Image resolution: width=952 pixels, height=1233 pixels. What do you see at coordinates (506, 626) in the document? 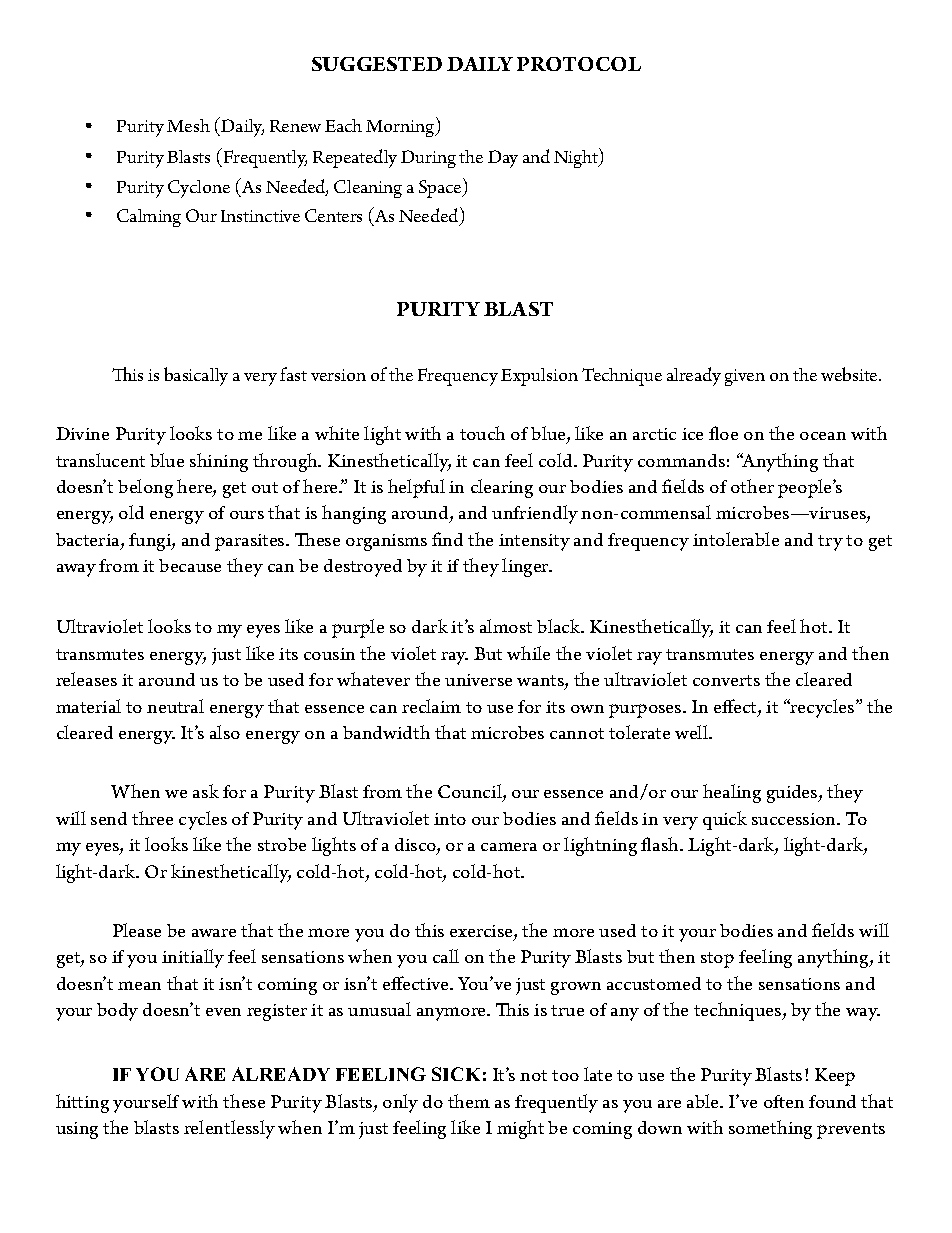
I see `almost` at bounding box center [506, 626].
